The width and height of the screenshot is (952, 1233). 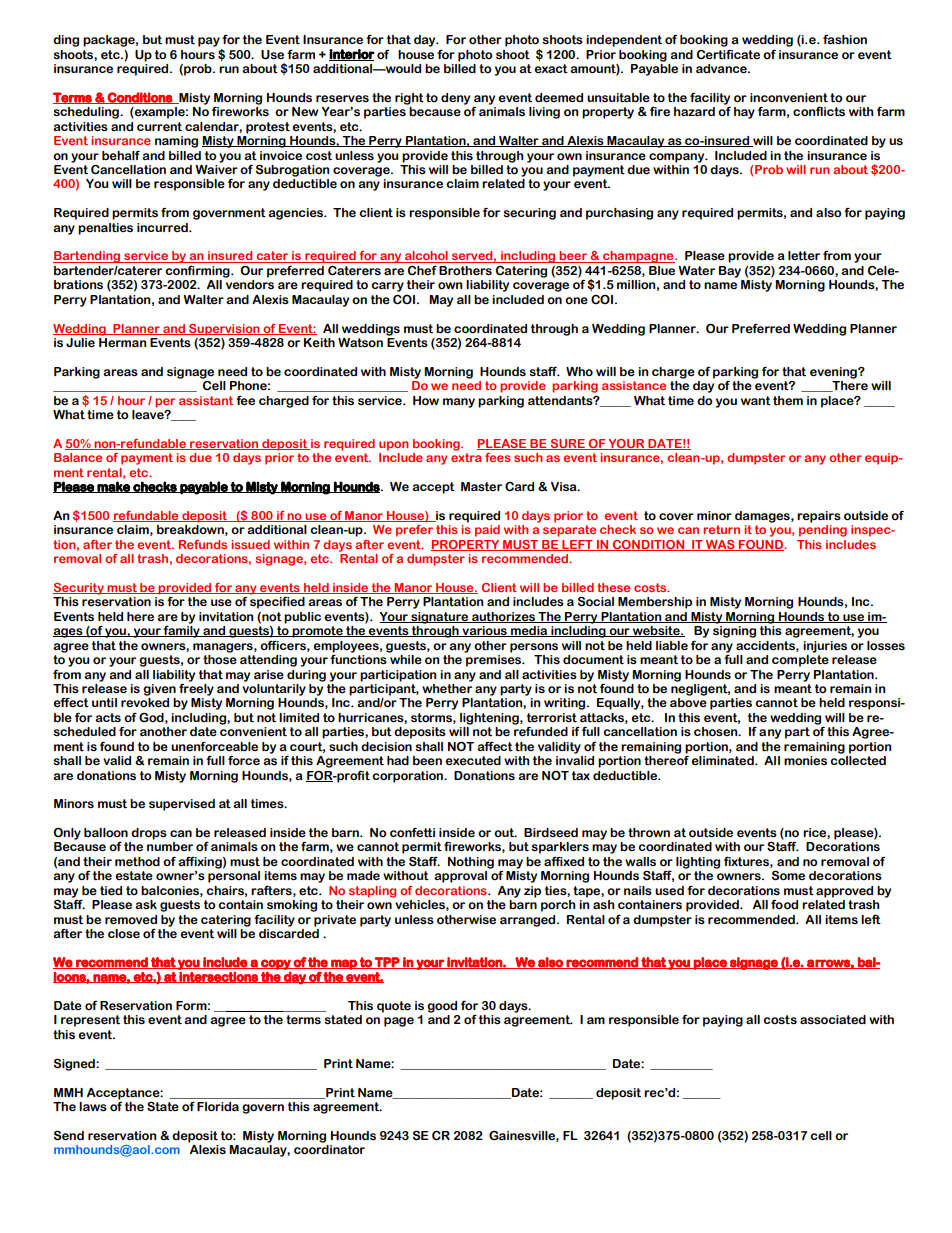 What do you see at coordinates (329, 1150) in the screenshot?
I see `coordinator` at bounding box center [329, 1150].
